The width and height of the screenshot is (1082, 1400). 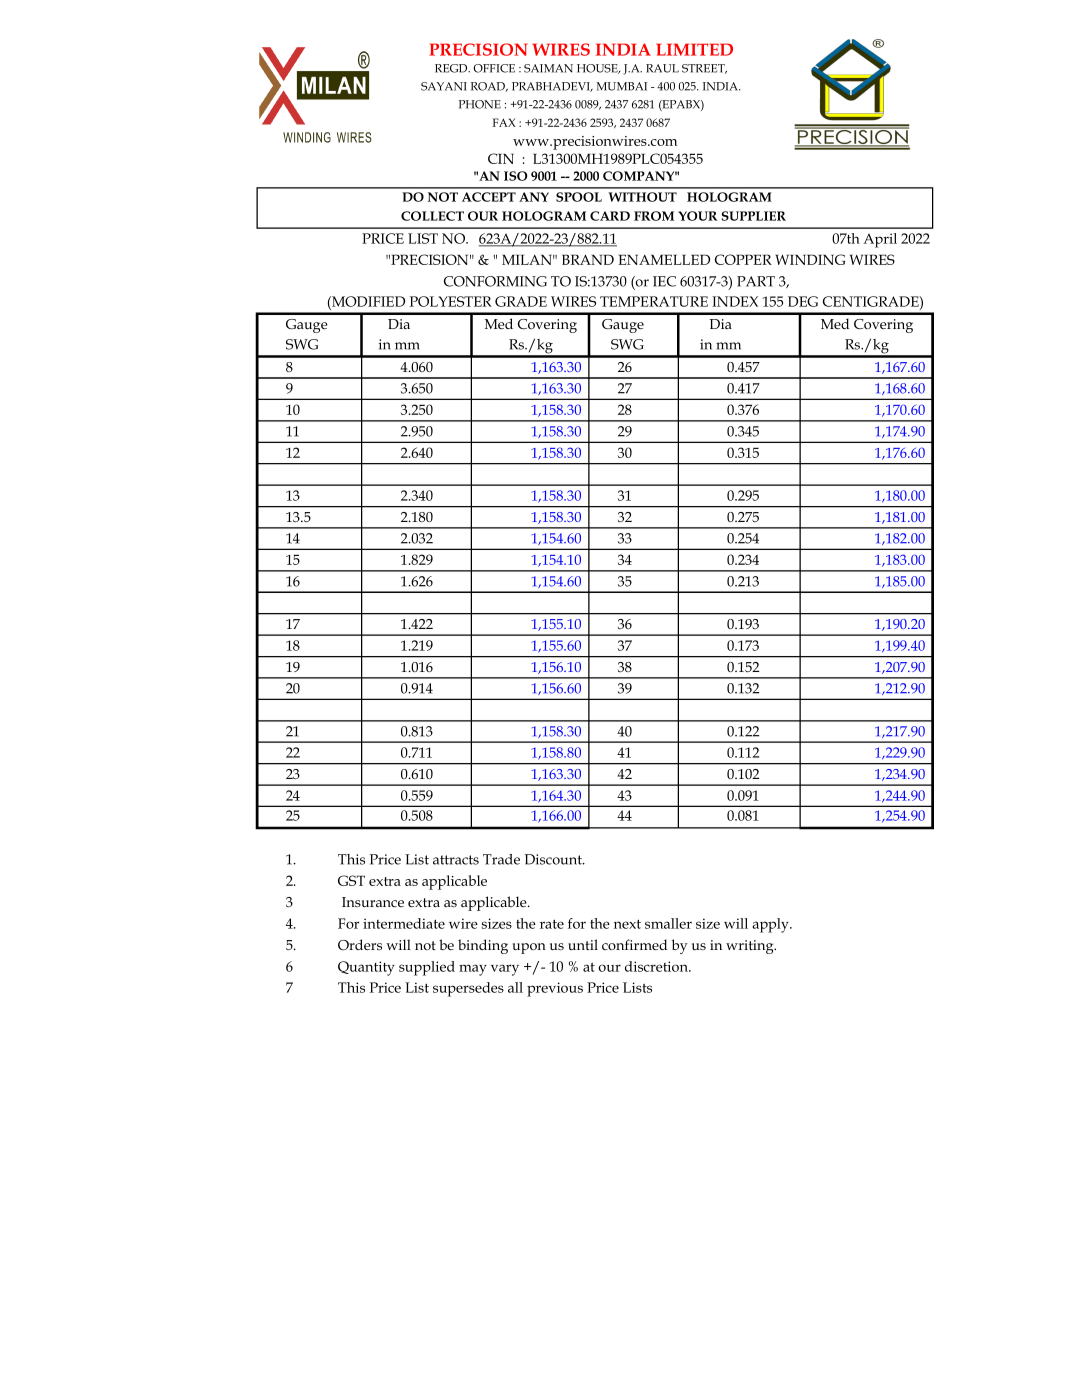 I want to click on PHONE, so click(x=480, y=104).
